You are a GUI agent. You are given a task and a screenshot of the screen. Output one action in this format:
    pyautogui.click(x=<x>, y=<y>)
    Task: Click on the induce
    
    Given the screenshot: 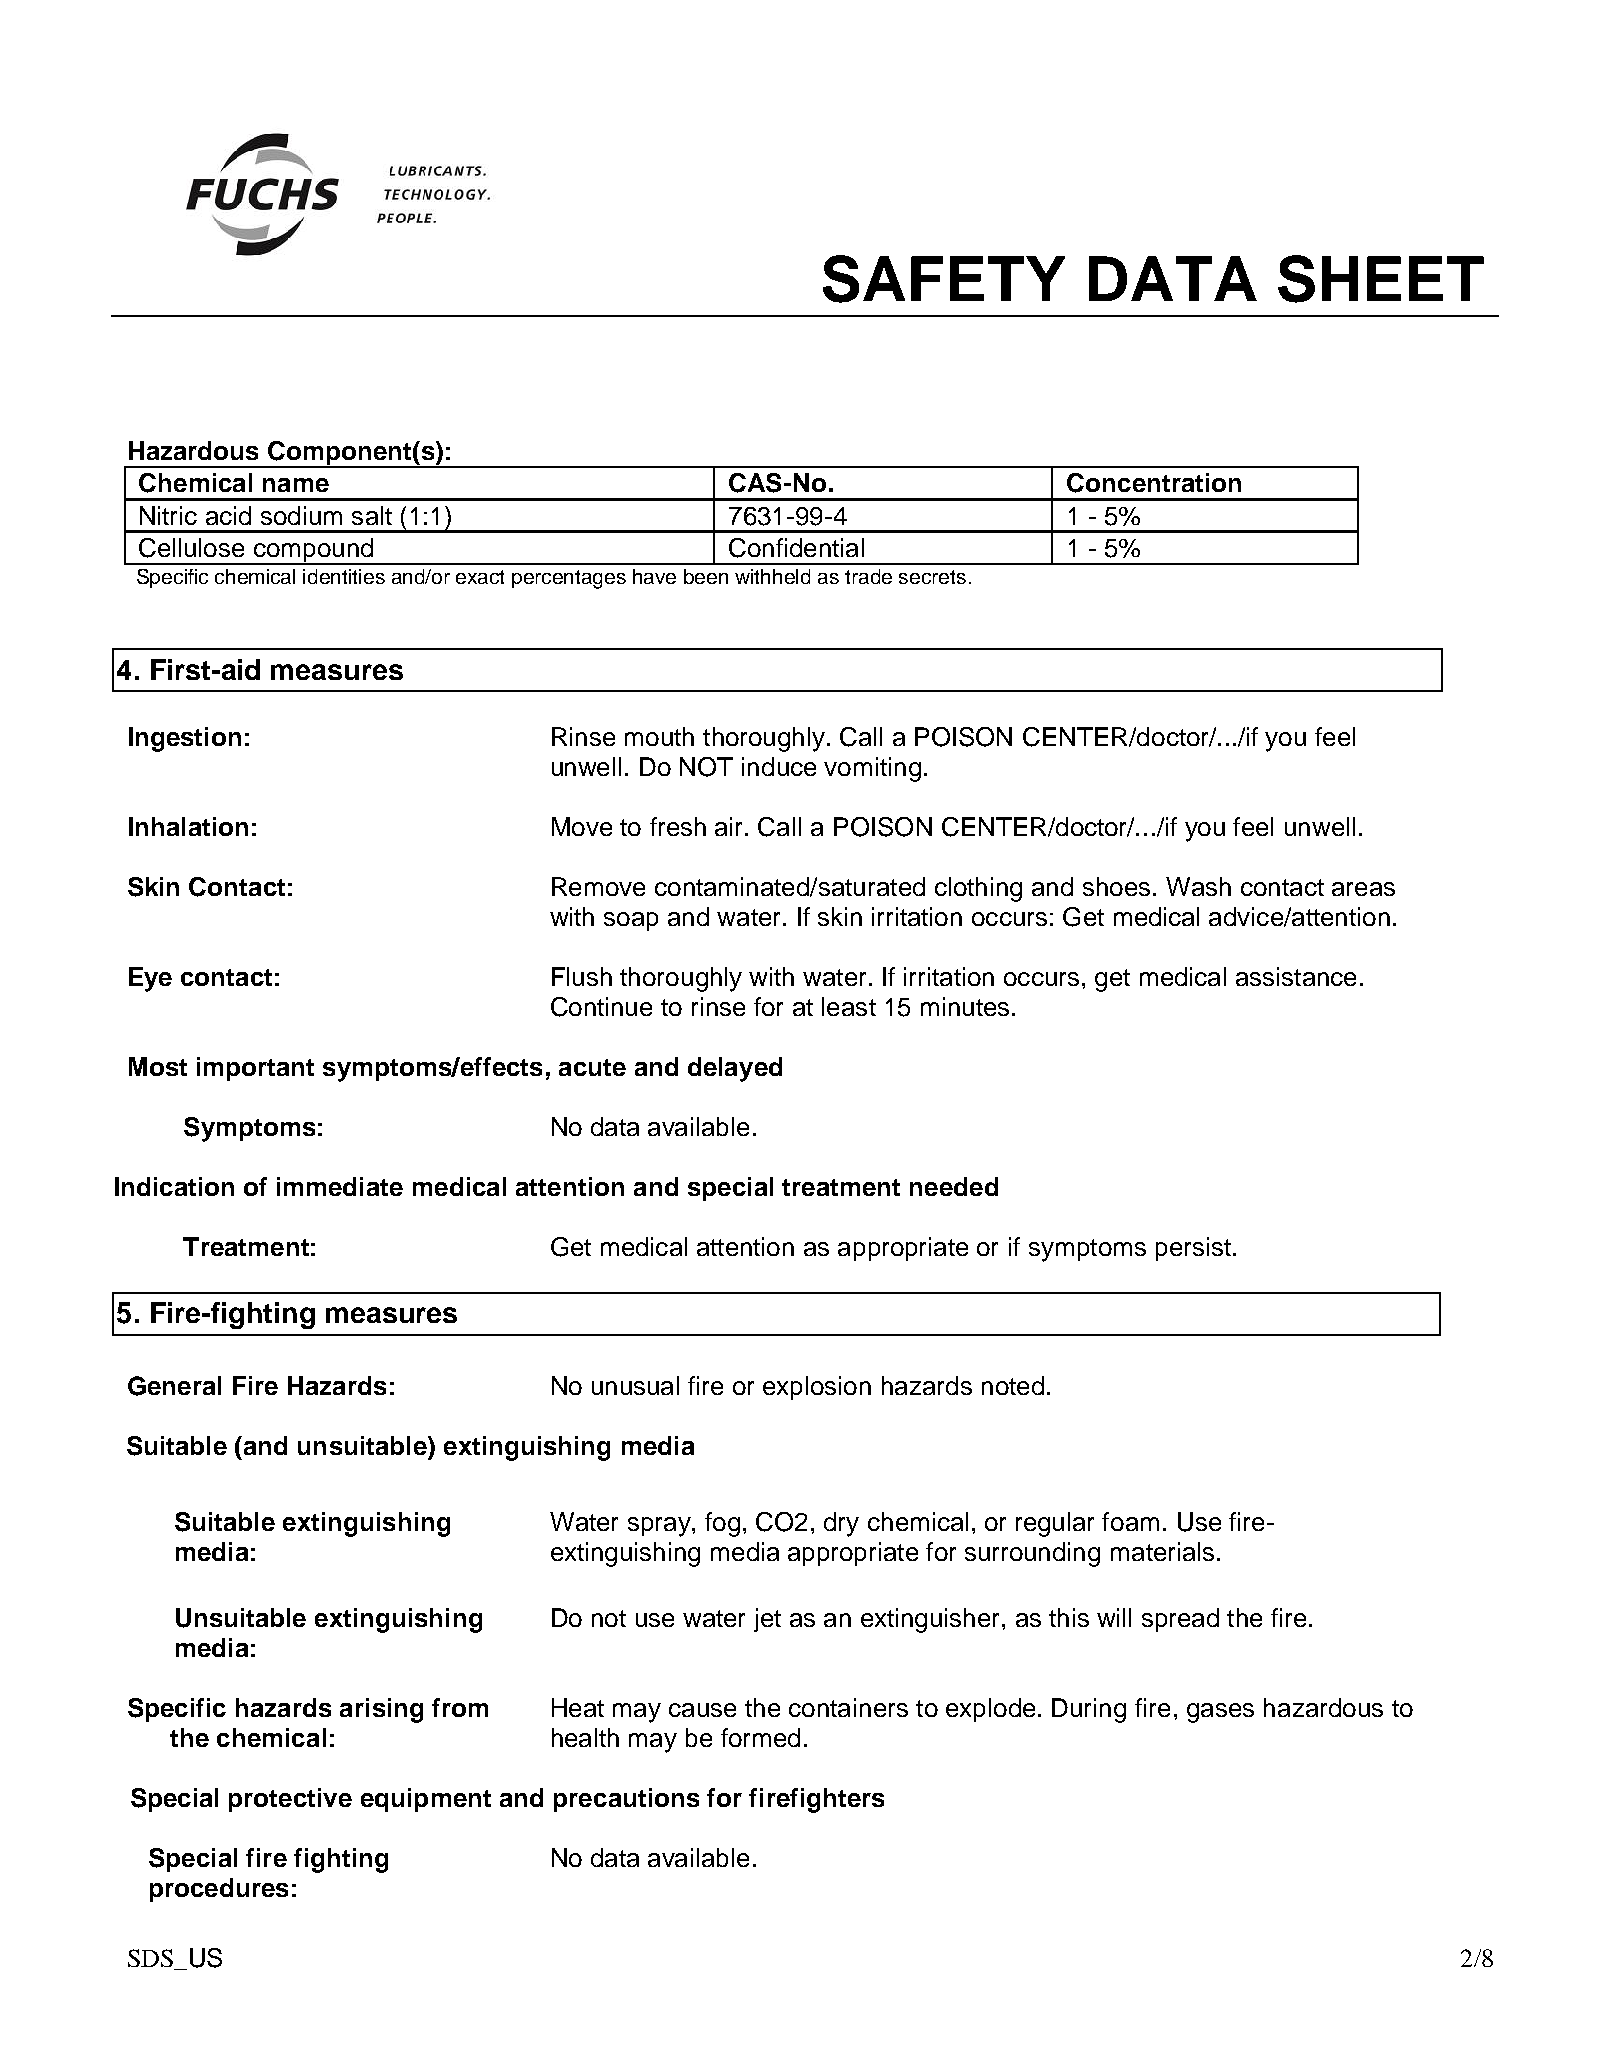 What is the action you would take?
    pyautogui.click(x=779, y=766)
